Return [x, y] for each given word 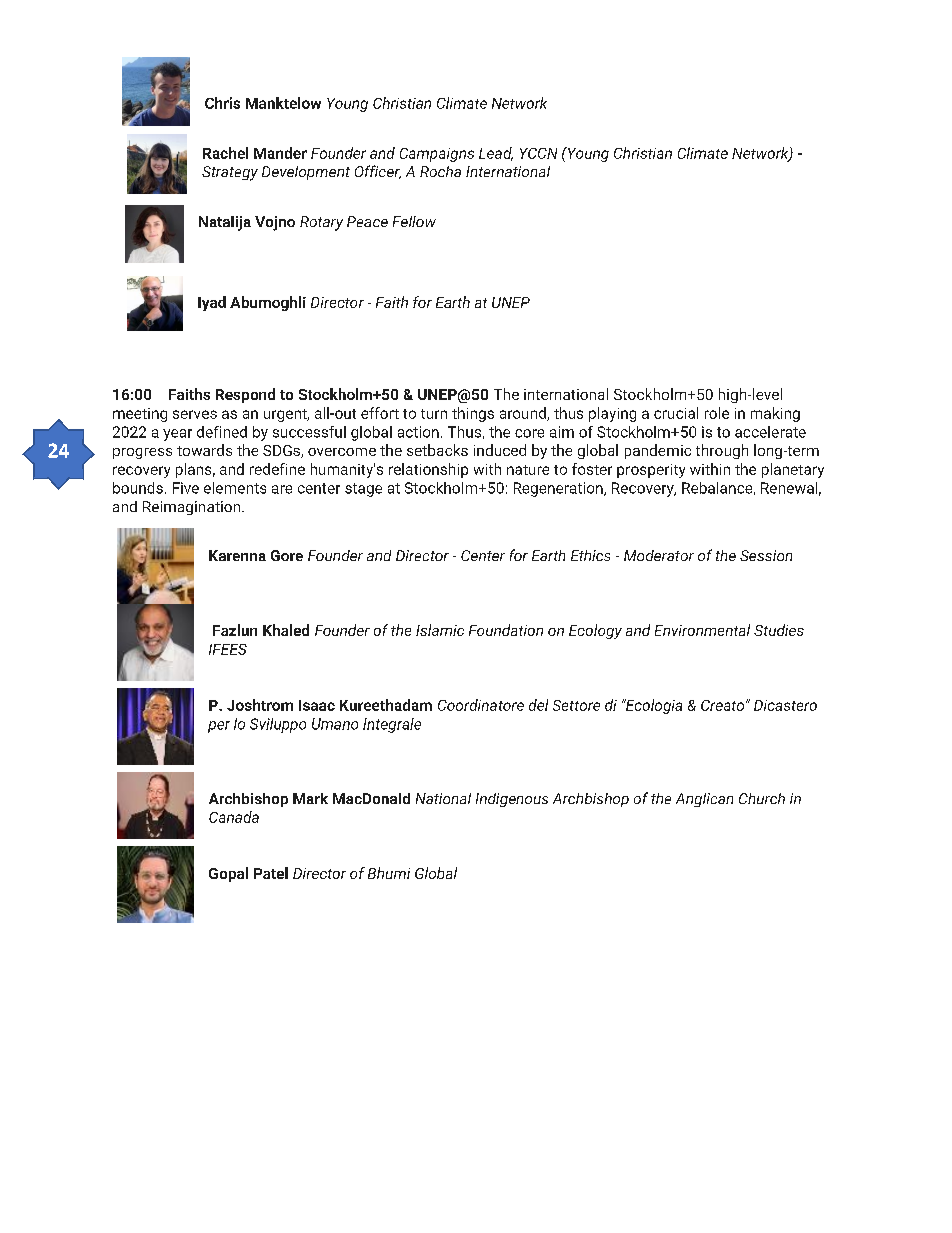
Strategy [230, 173]
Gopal [228, 874]
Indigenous [512, 800]
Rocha [440, 171]
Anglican [704, 800]
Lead [496, 154]
